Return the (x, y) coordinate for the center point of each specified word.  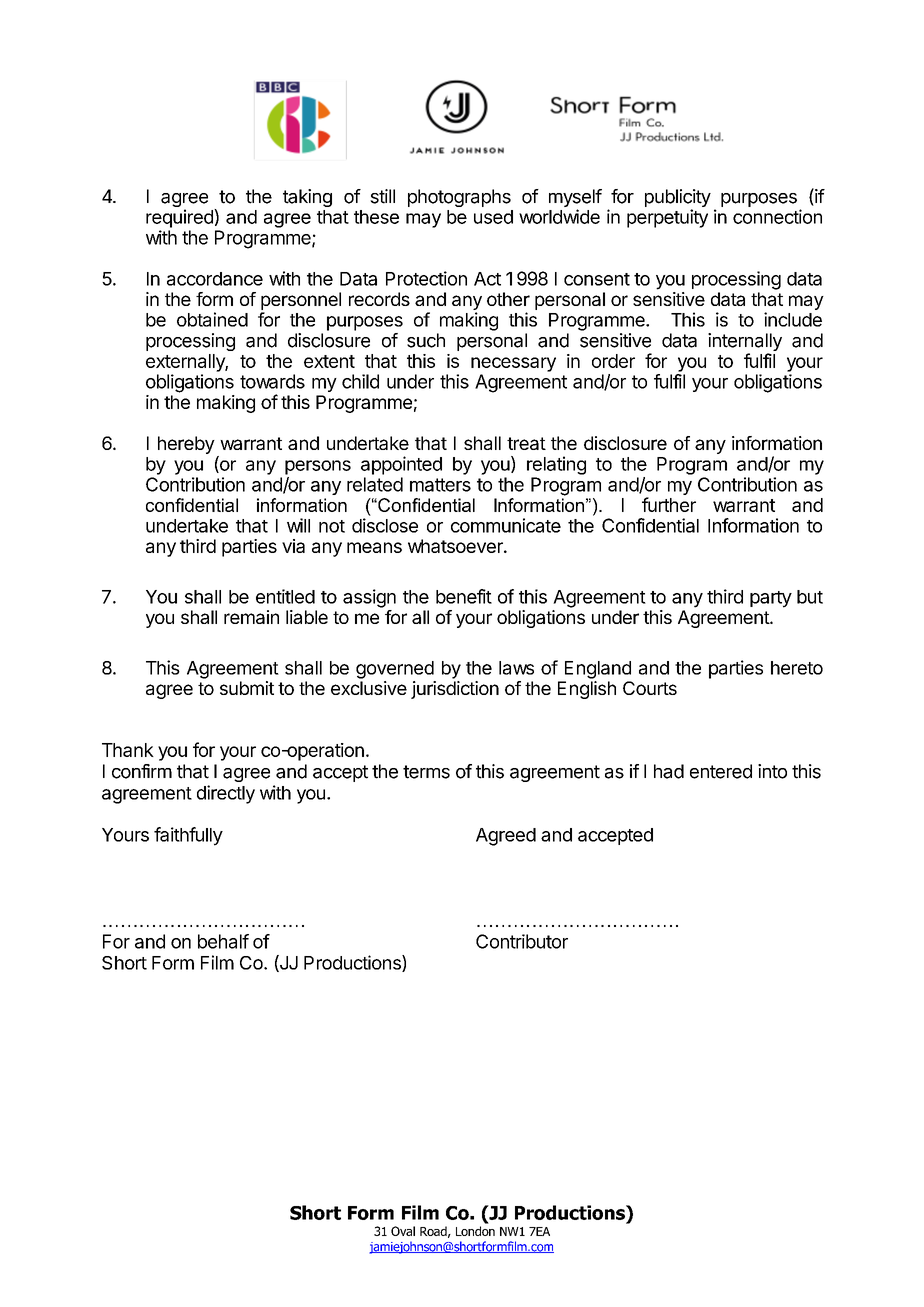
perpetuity (667, 218)
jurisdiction (455, 690)
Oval (403, 1231)
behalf (223, 941)
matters (440, 485)
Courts (650, 688)
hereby (186, 445)
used (493, 217)
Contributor (522, 941)
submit (247, 688)
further (669, 504)
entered (721, 771)
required (180, 218)
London (475, 1231)
